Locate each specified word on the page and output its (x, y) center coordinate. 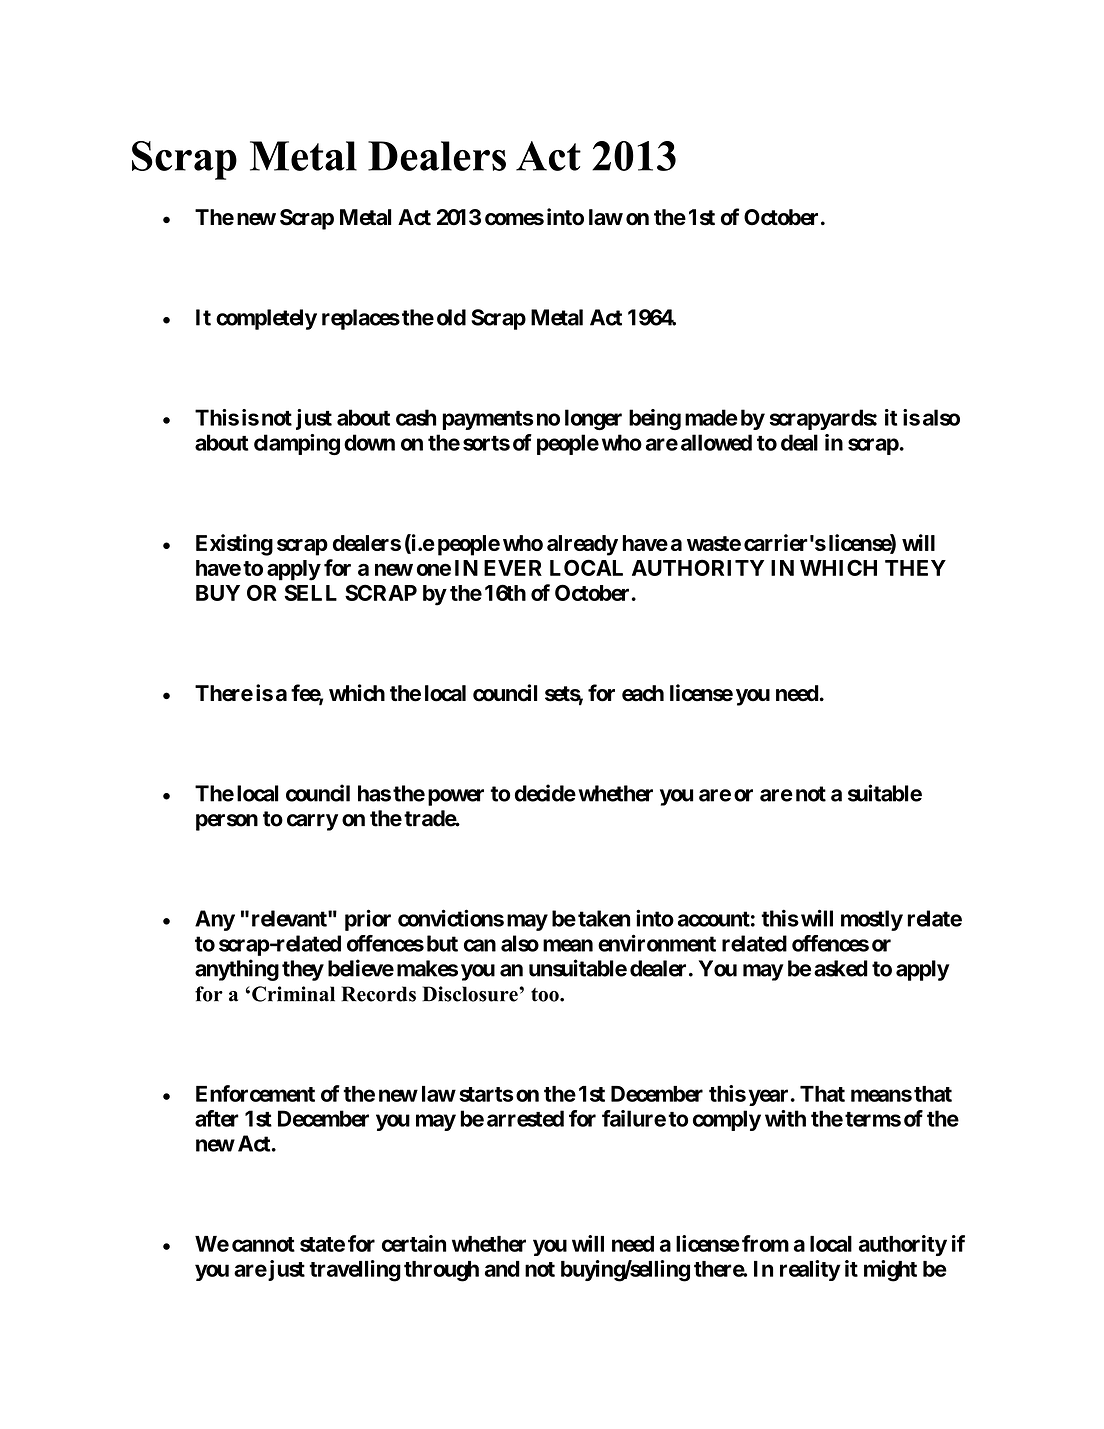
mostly (872, 920)
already (582, 545)
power (456, 797)
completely (266, 319)
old (451, 317)
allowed (716, 442)
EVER (513, 568)
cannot (263, 1244)
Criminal (293, 994)
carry (312, 822)
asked (841, 968)
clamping (297, 445)
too (546, 995)
